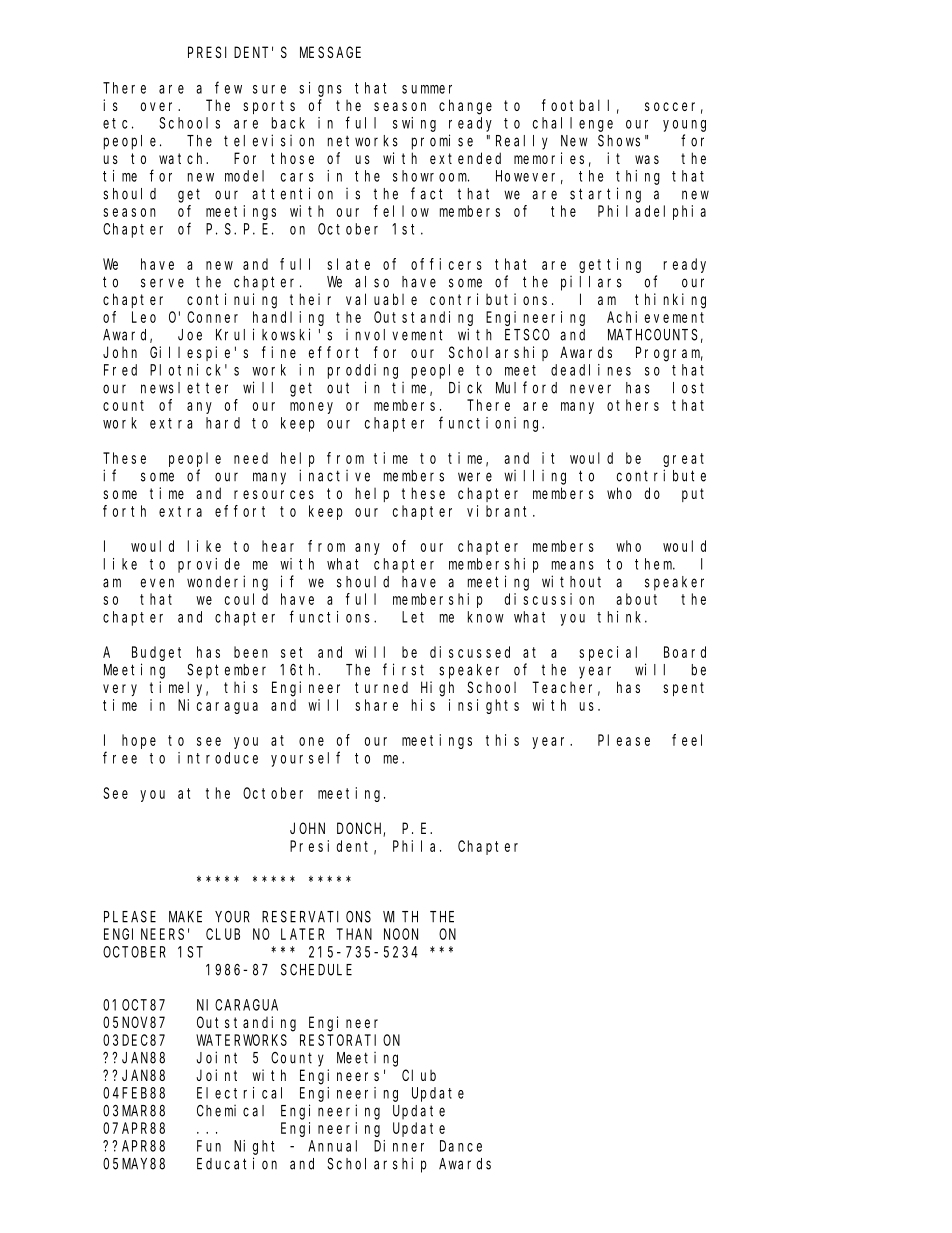  I want to click on provide, so click(209, 565).
